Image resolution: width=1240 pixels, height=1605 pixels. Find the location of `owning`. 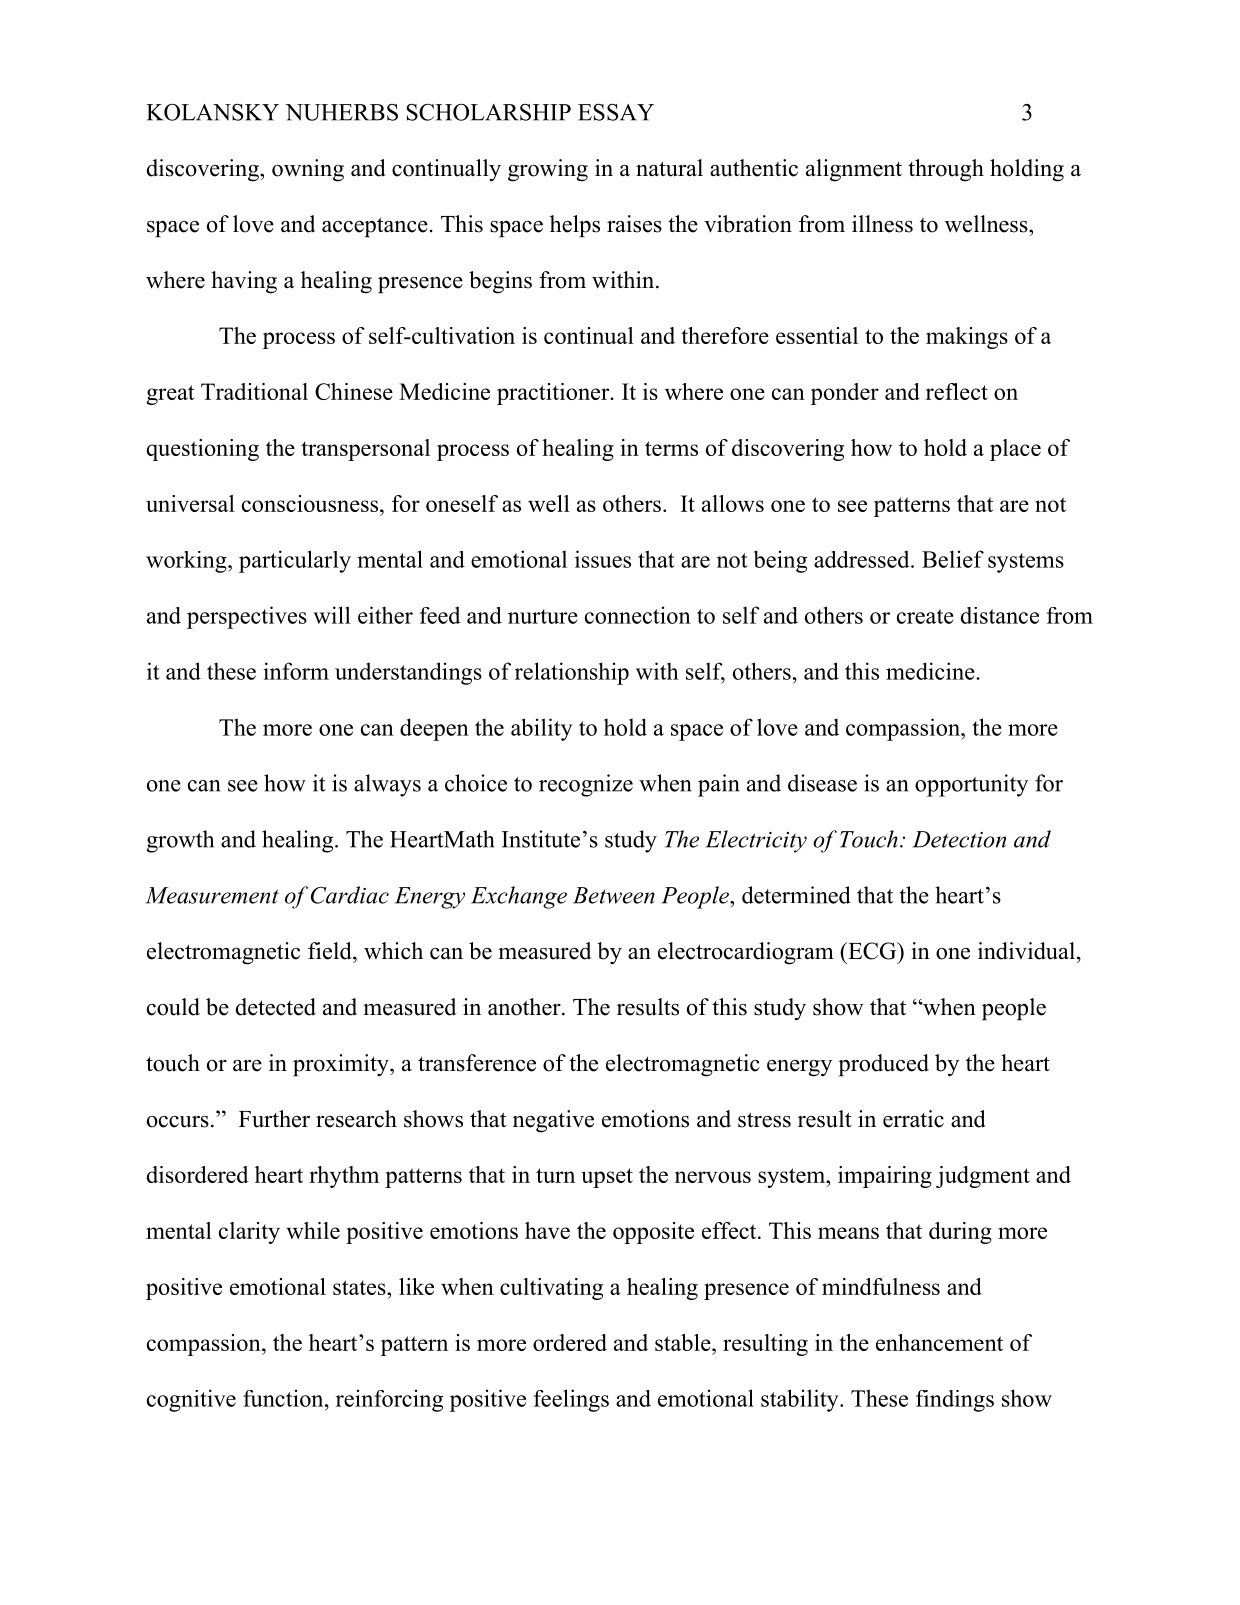

owning is located at coordinates (308, 170).
